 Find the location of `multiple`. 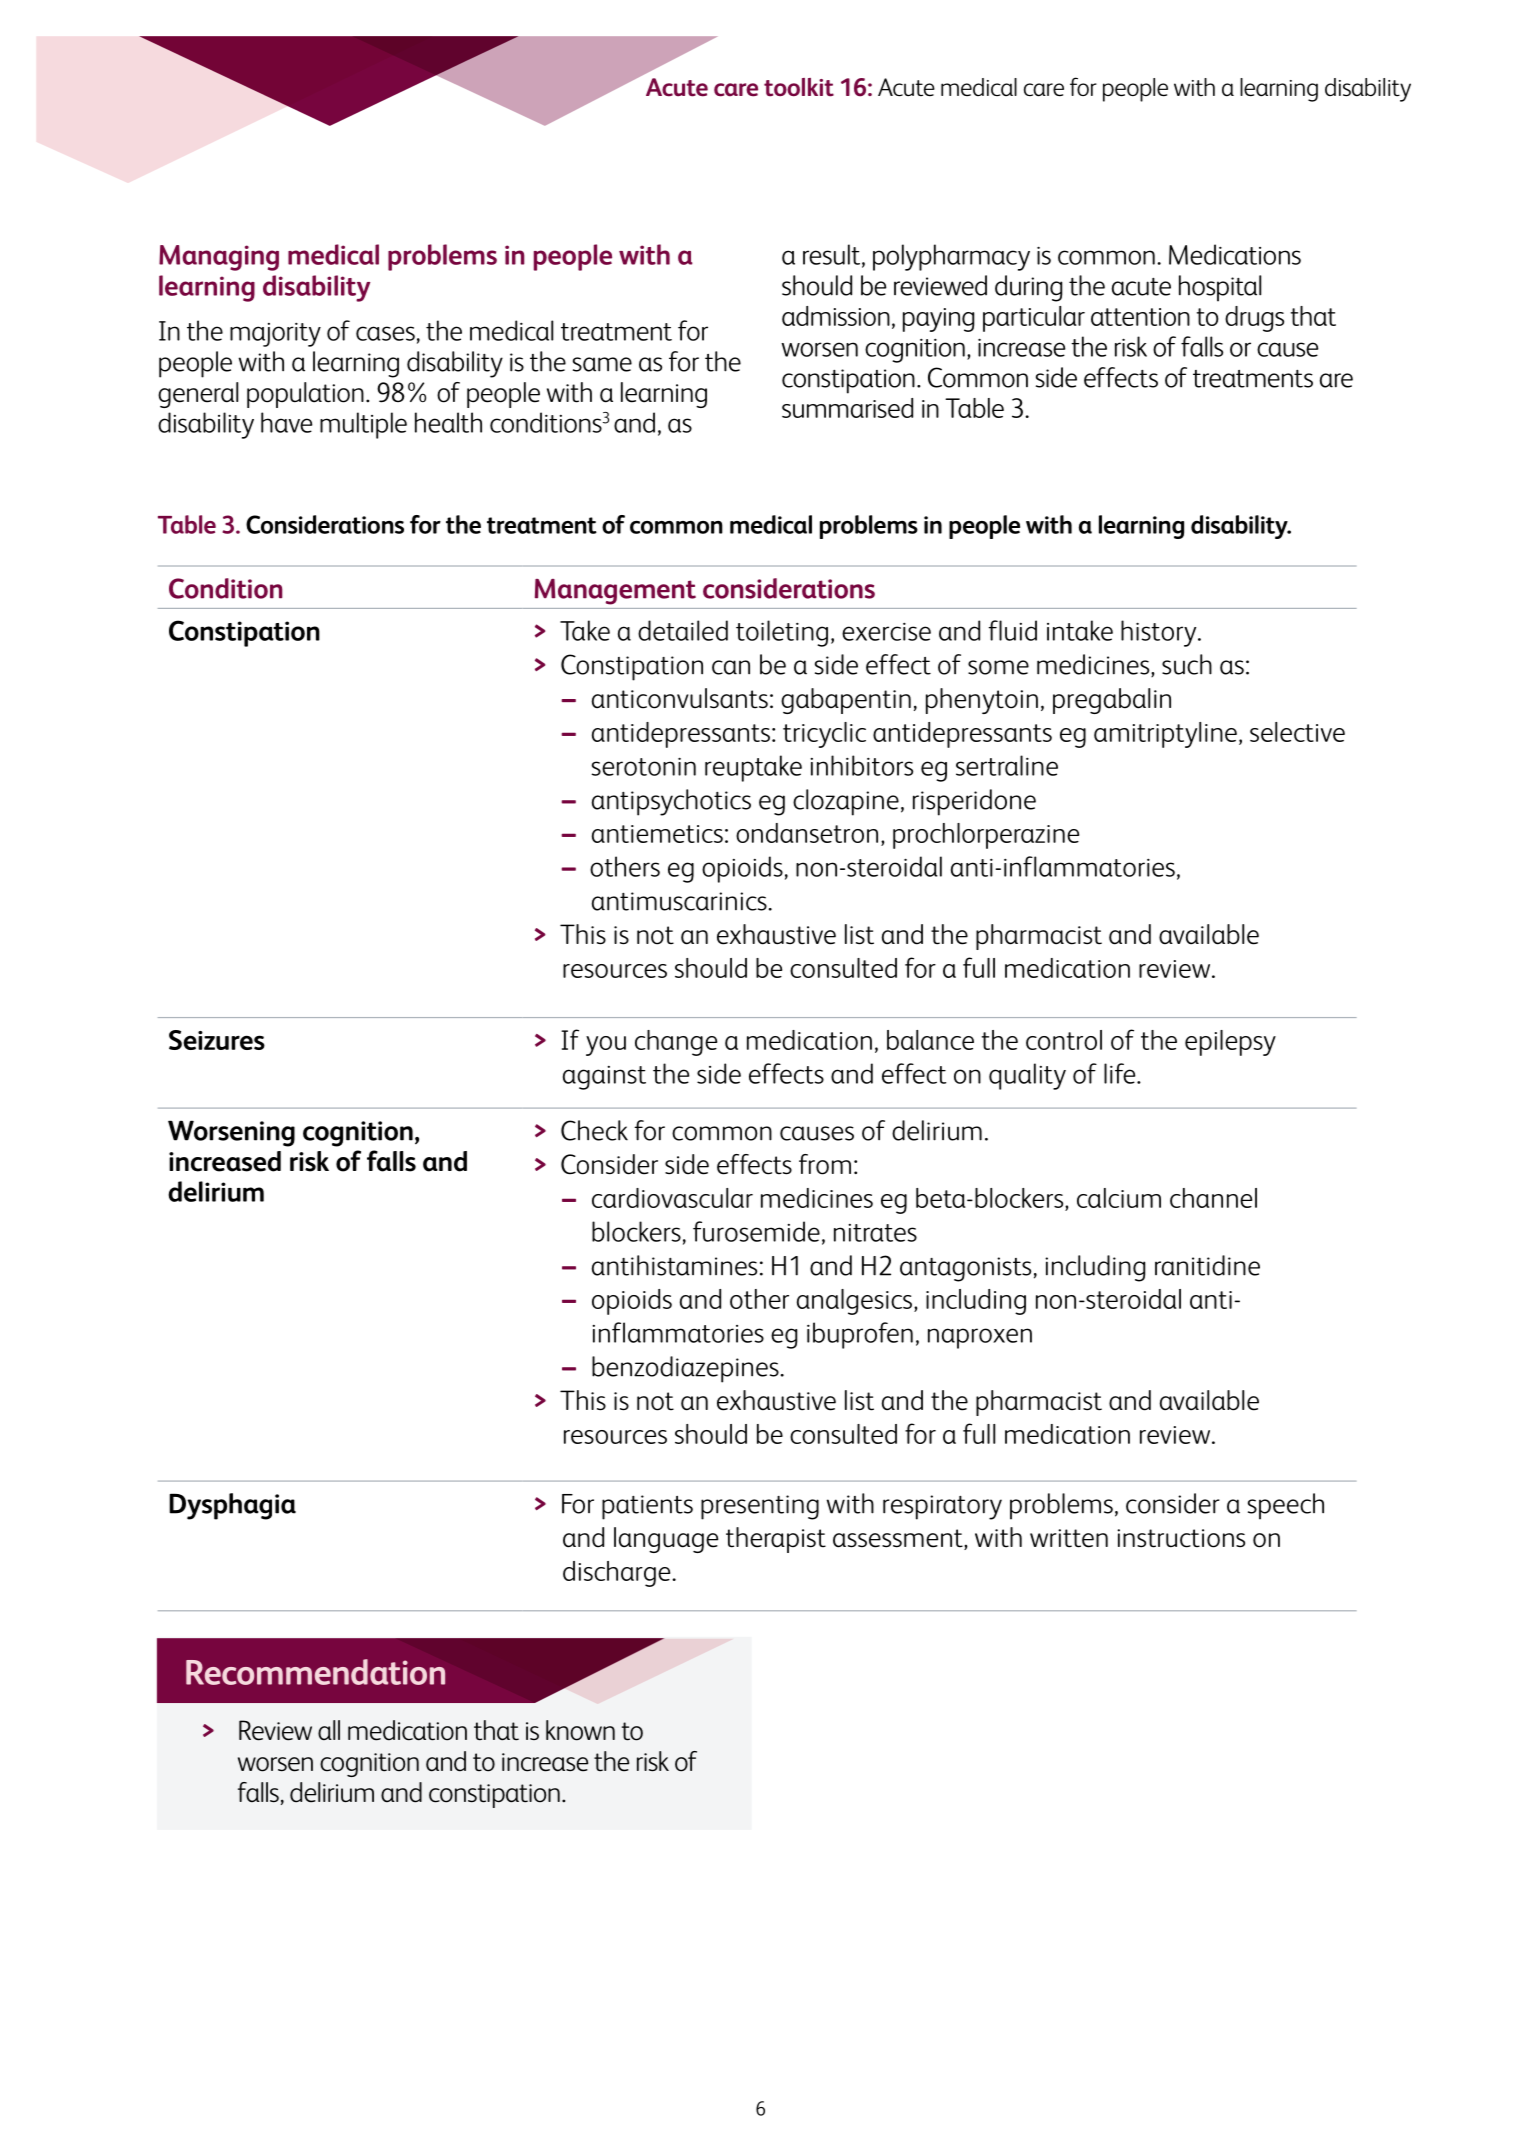

multiple is located at coordinates (363, 425).
